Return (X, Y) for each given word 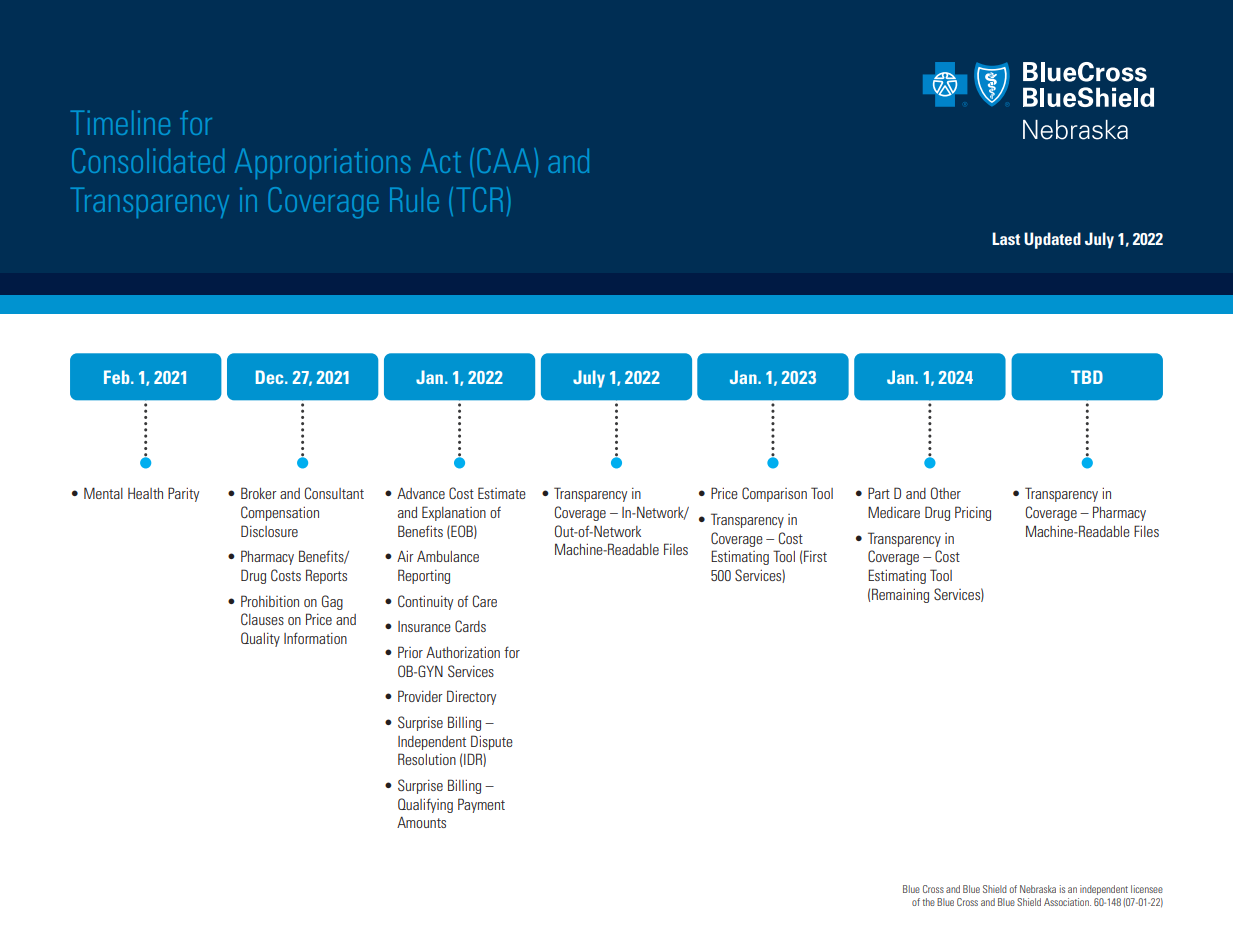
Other (946, 493)
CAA (504, 160)
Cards (470, 626)
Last (1006, 238)
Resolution (427, 759)
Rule (414, 199)
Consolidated (148, 160)
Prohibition (270, 601)
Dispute (492, 742)
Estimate (502, 493)
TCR (479, 199)
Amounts (421, 822)
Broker (259, 493)
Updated (1052, 240)
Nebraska (1038, 889)
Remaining (900, 595)
